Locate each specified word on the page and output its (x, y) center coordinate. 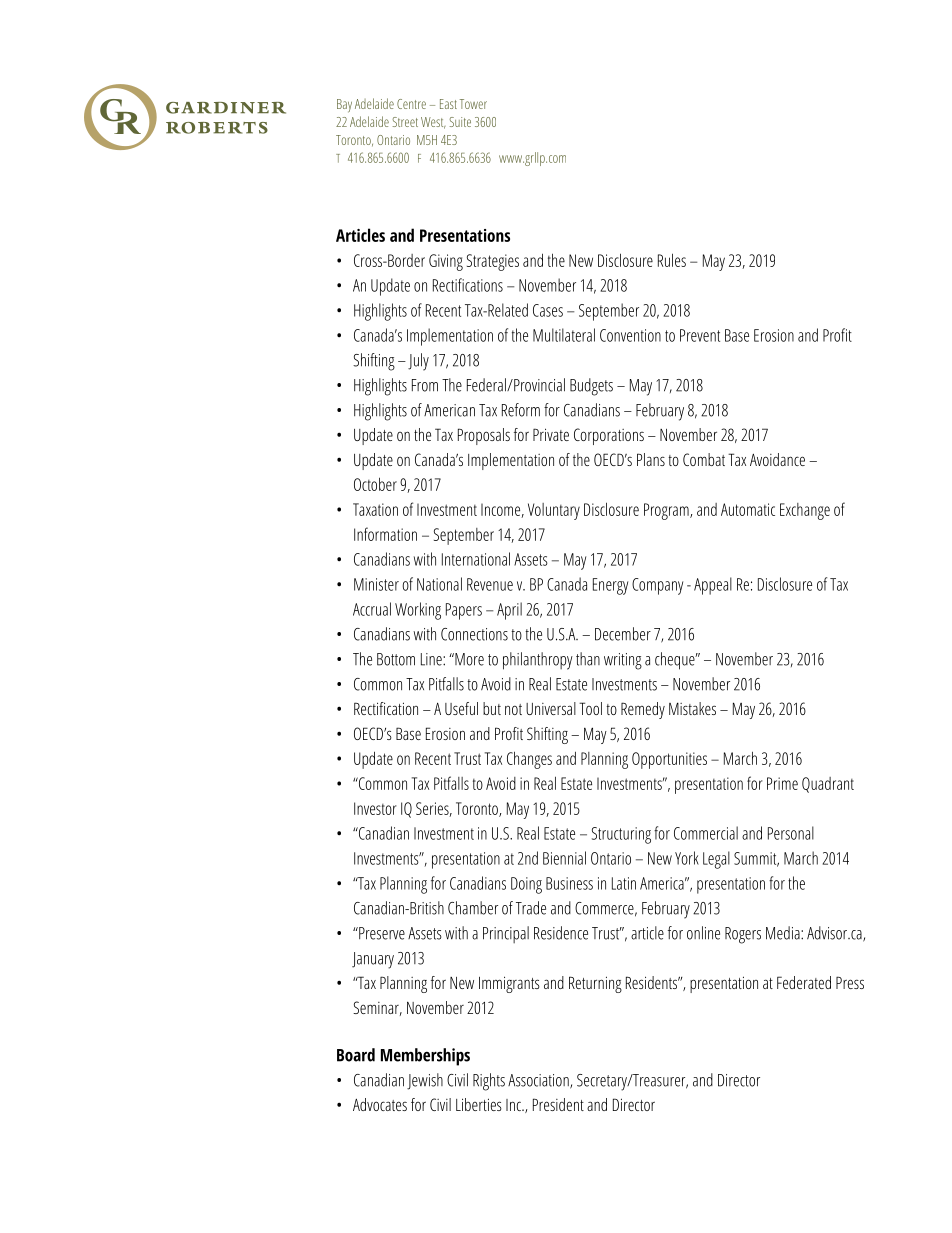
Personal (791, 833)
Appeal (713, 586)
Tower (473, 104)
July (418, 362)
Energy (610, 586)
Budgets (591, 387)
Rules (672, 260)
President (558, 1104)
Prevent (700, 335)
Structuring (621, 835)
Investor (375, 808)
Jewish (425, 1081)
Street (405, 122)
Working (418, 611)
